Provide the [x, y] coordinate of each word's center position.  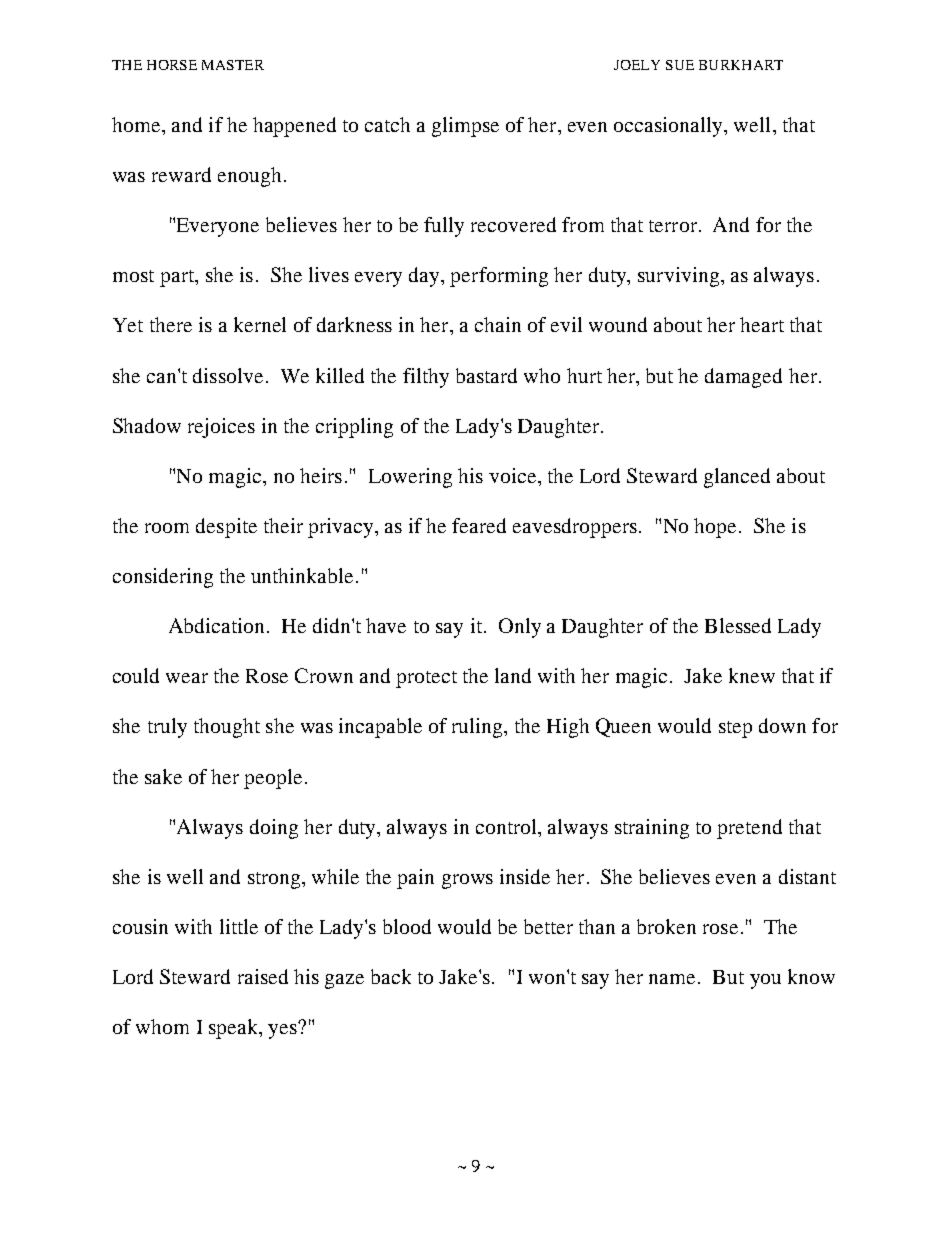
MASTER [233, 65]
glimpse [465, 127]
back [391, 976]
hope [715, 528]
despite [226, 528]
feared [479, 525]
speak [234, 1029]
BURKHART [741, 65]
